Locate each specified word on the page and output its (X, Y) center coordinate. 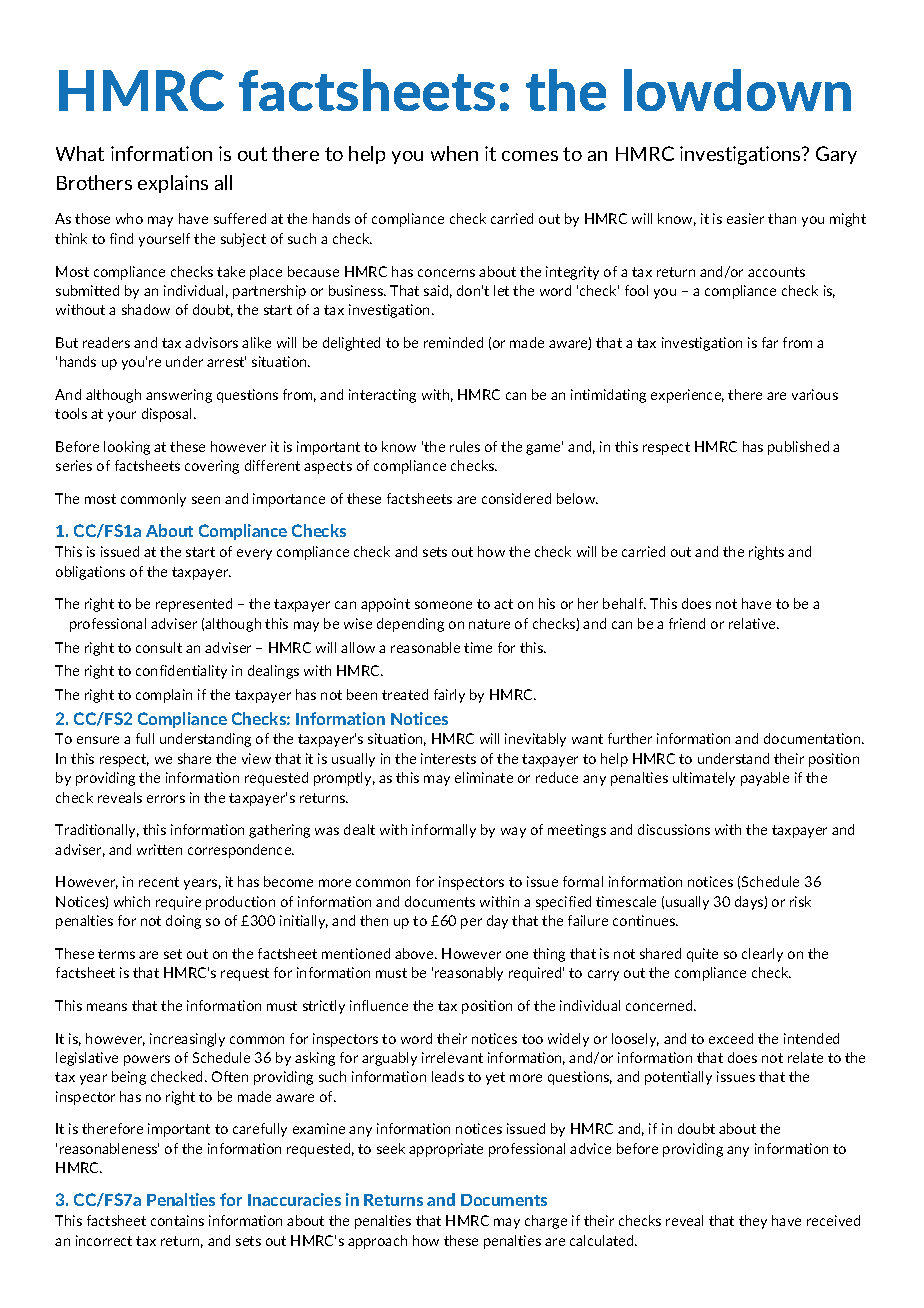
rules (465, 446)
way (513, 832)
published (798, 448)
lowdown (737, 90)
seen (206, 500)
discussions (674, 829)
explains (173, 184)
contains (177, 1220)
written (159, 849)
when (454, 153)
